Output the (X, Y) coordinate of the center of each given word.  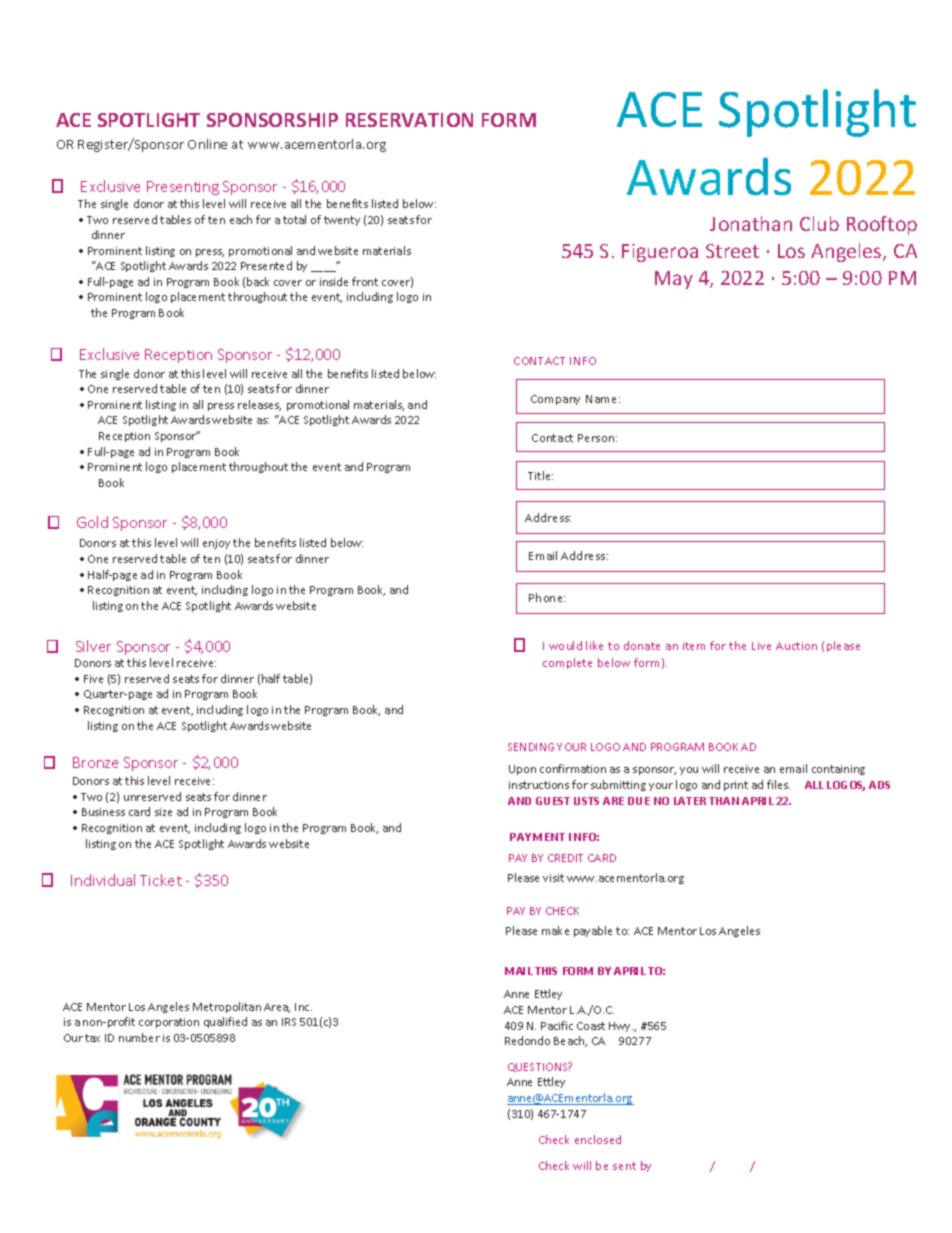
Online (207, 144)
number (139, 1037)
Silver (93, 646)
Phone (547, 597)
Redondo (527, 1040)
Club (819, 223)
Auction (796, 646)
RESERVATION (409, 120)
